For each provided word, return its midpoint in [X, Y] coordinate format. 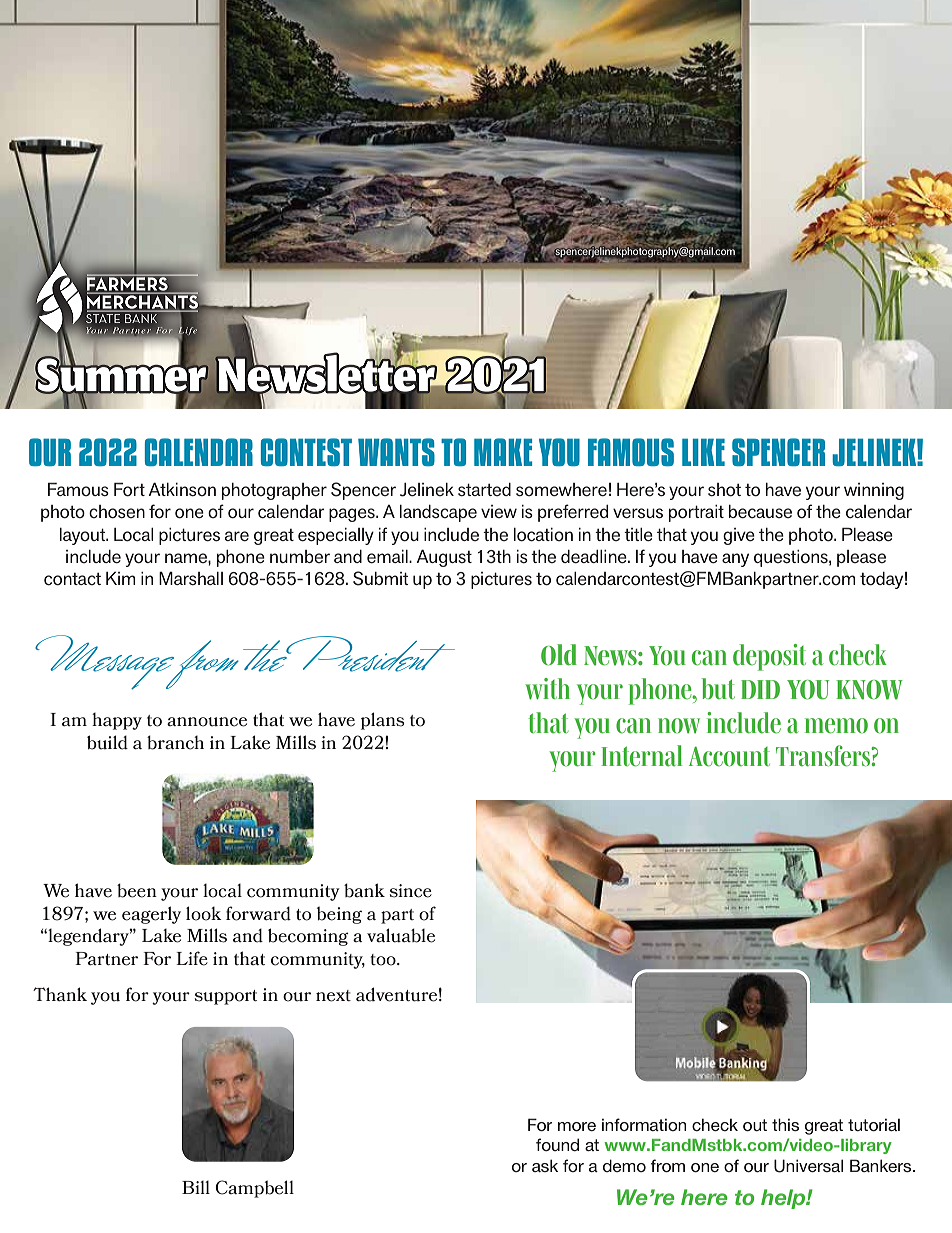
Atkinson [182, 489]
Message [106, 662]
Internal [642, 756]
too [384, 960]
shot [724, 489]
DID [760, 689]
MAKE [503, 452]
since [411, 891]
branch [175, 742]
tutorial [874, 1125]
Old [559, 655]
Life [192, 958]
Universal [808, 1166]
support [226, 997]
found [557, 1144]
